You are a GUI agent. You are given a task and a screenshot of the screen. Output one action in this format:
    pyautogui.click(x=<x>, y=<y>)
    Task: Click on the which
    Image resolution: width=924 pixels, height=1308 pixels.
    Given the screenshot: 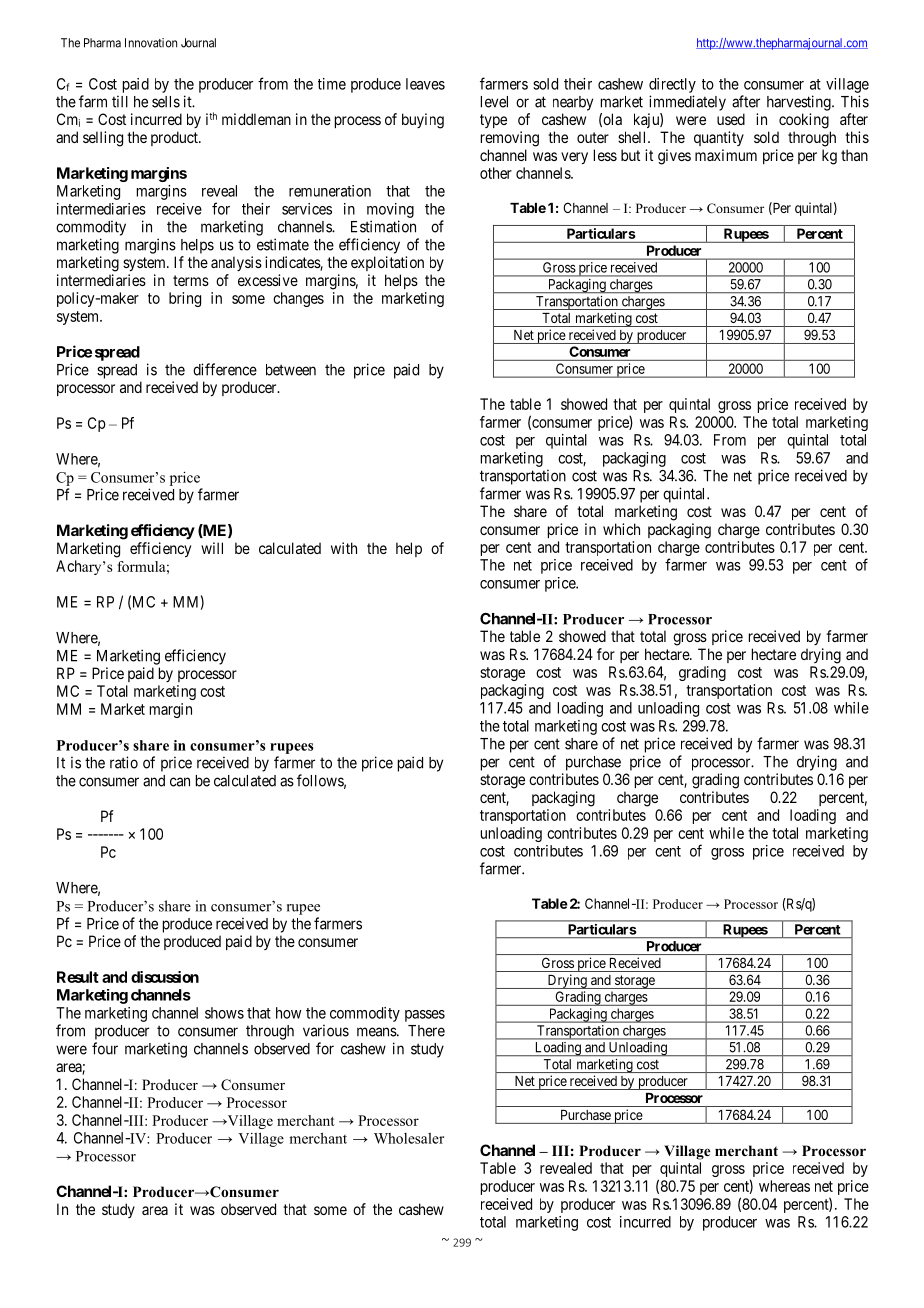 What is the action you would take?
    pyautogui.click(x=621, y=529)
